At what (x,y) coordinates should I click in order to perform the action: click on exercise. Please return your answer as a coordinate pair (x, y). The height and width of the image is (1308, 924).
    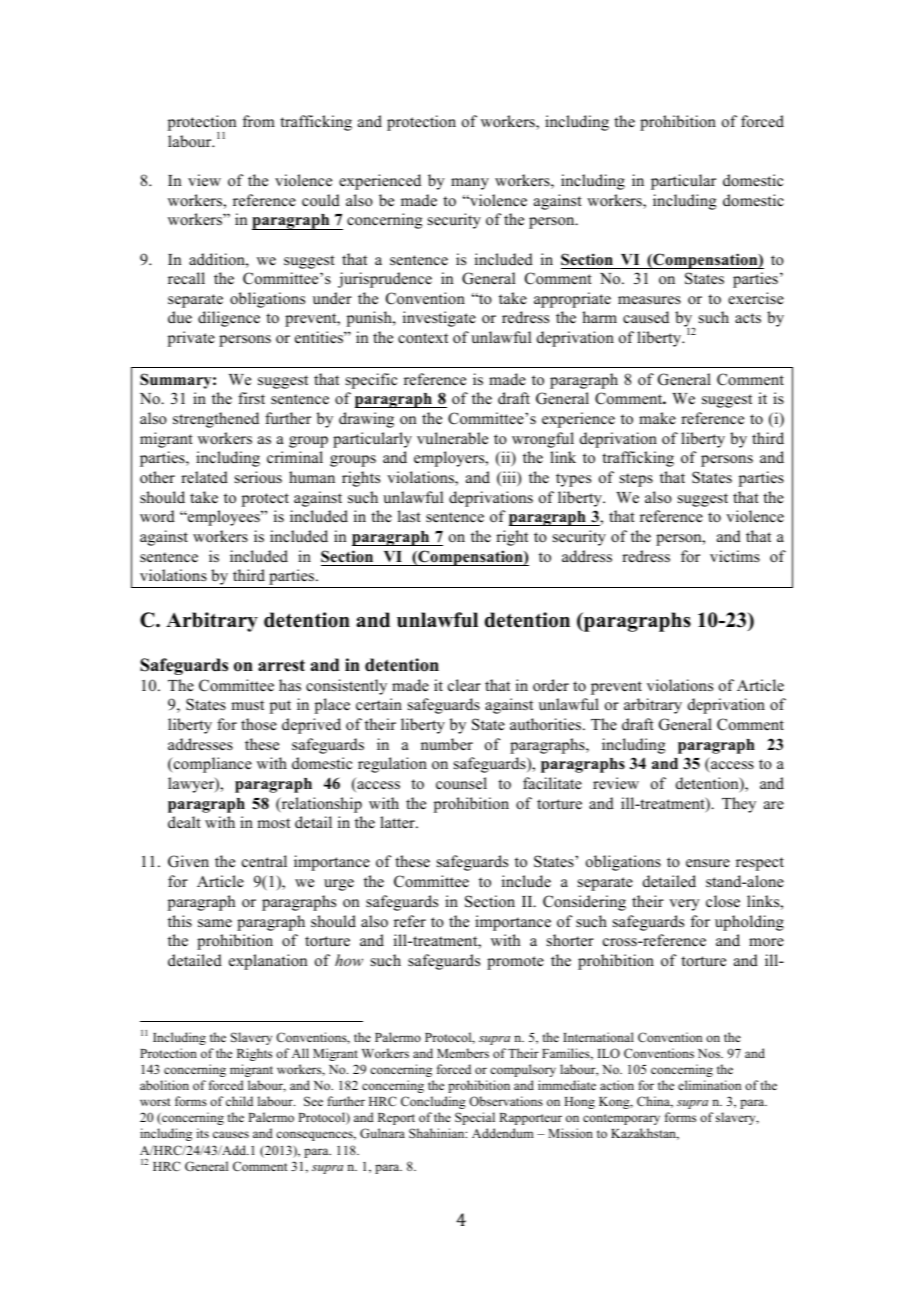
    Looking at the image, I should click on (756, 298).
